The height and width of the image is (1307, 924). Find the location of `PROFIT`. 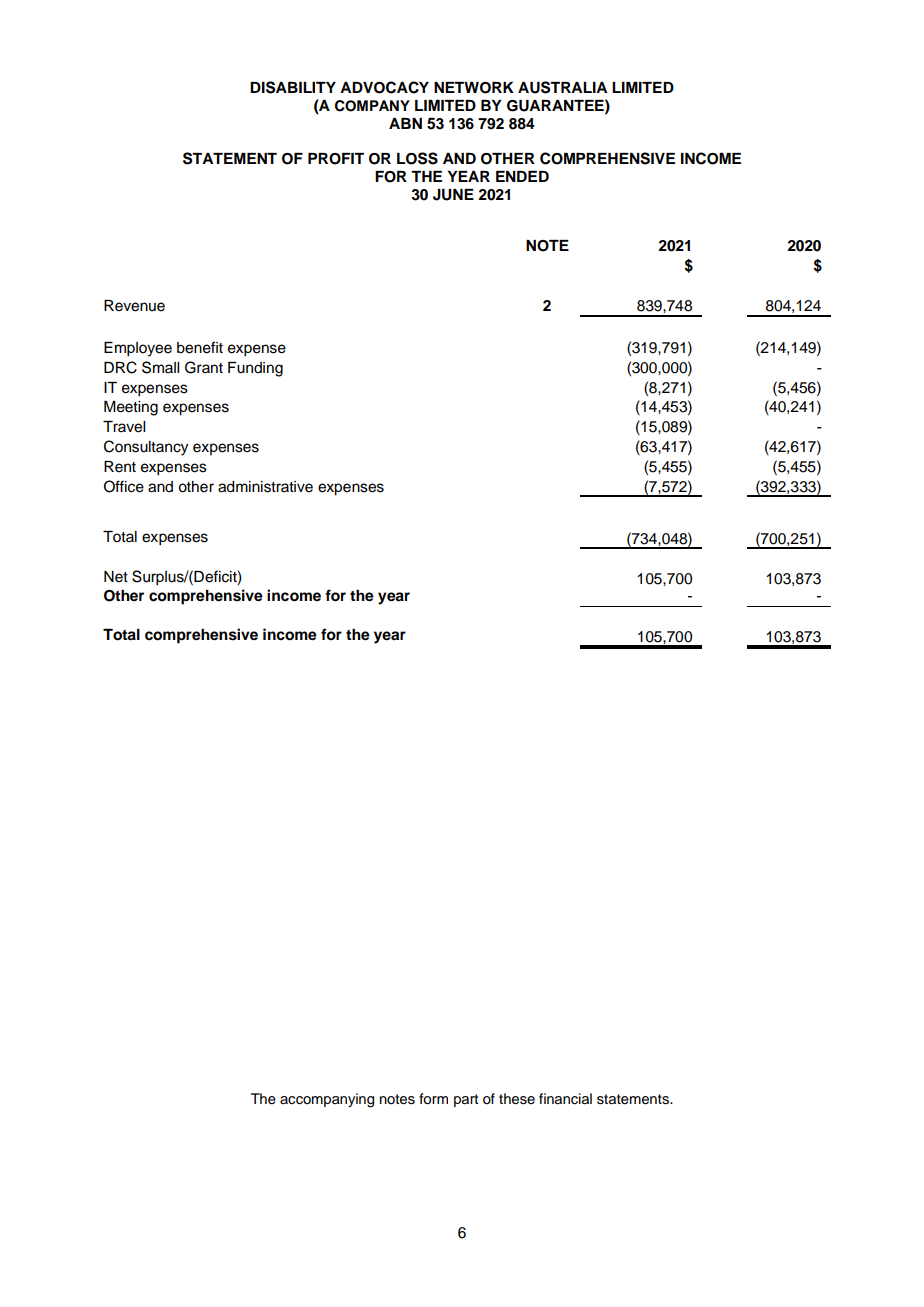

PROFIT is located at coordinates (336, 159).
